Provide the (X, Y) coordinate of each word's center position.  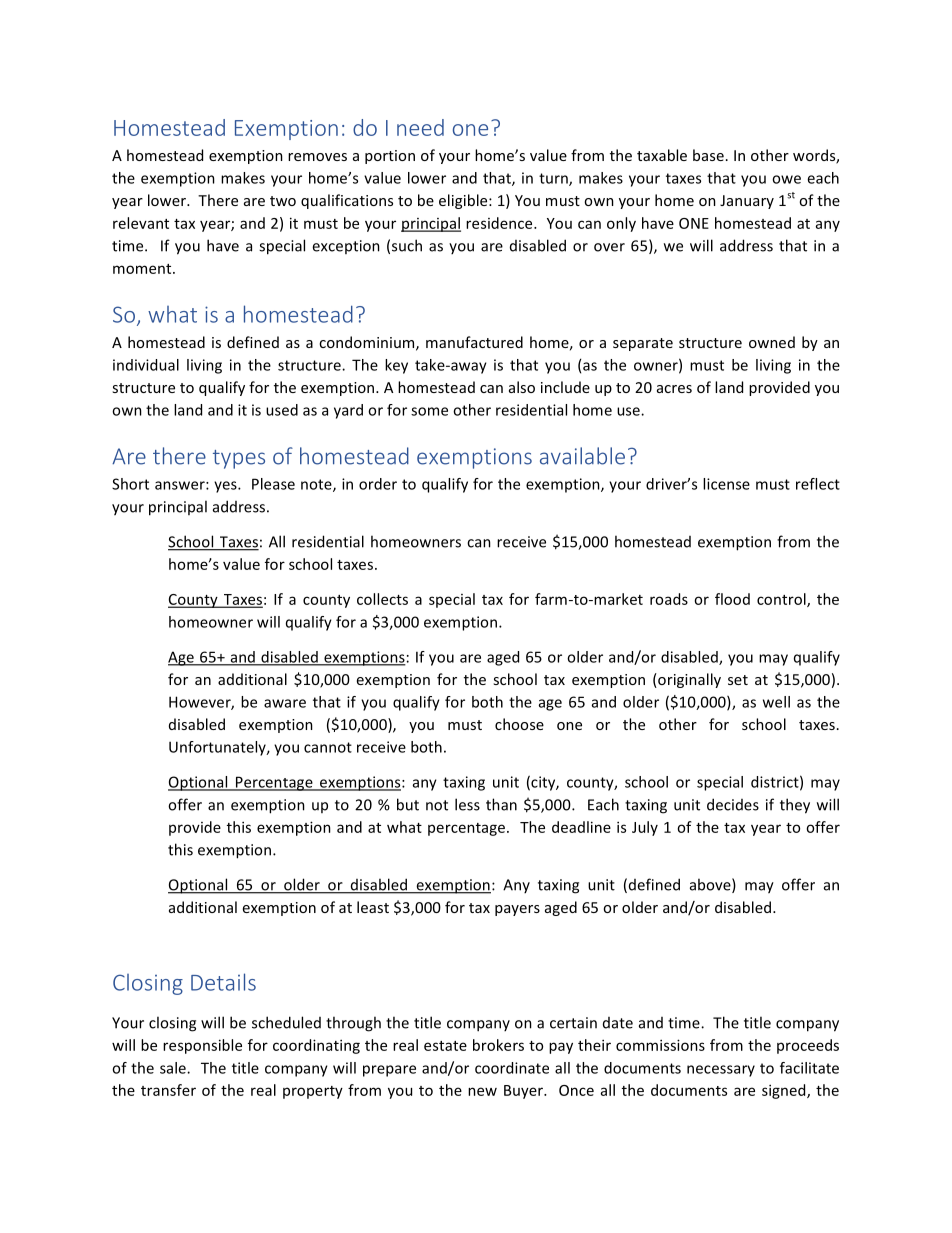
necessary (721, 1071)
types (239, 459)
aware (285, 703)
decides (733, 804)
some (429, 411)
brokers (498, 1045)
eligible (464, 201)
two (283, 201)
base (708, 155)
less (467, 804)
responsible (202, 1046)
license (726, 484)
